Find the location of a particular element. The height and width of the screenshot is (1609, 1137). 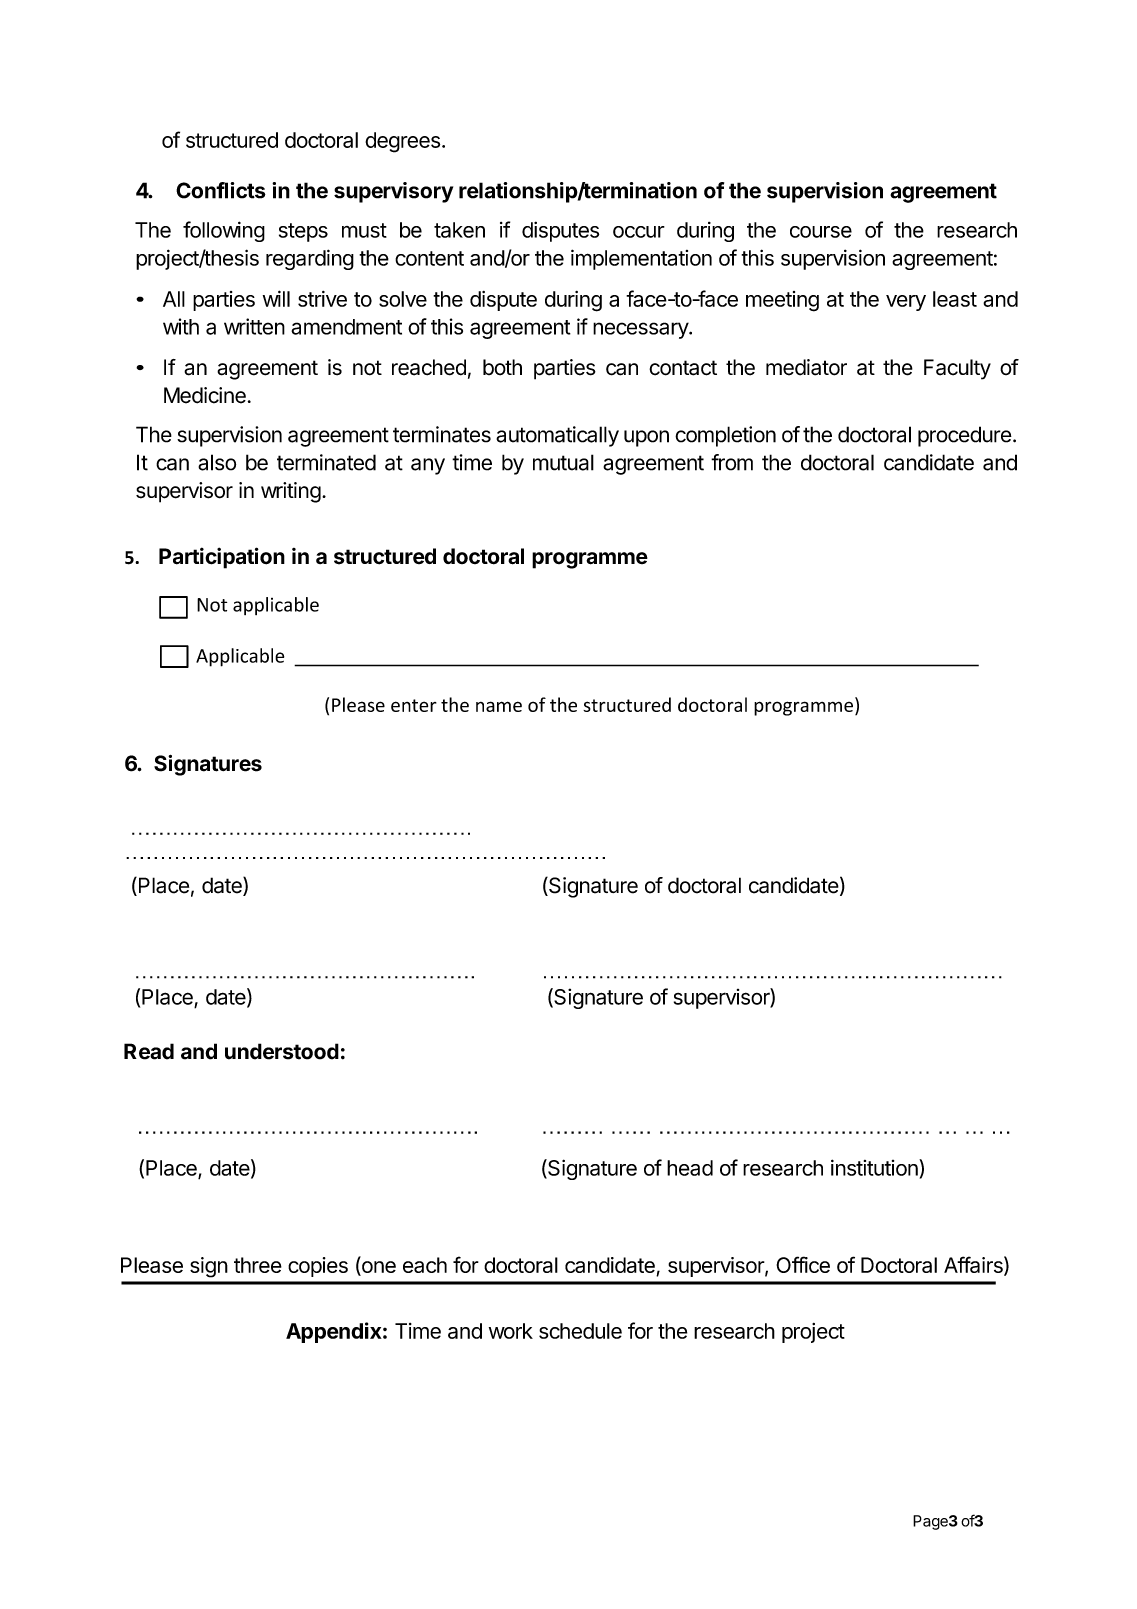

Conflicts is located at coordinates (221, 190).
